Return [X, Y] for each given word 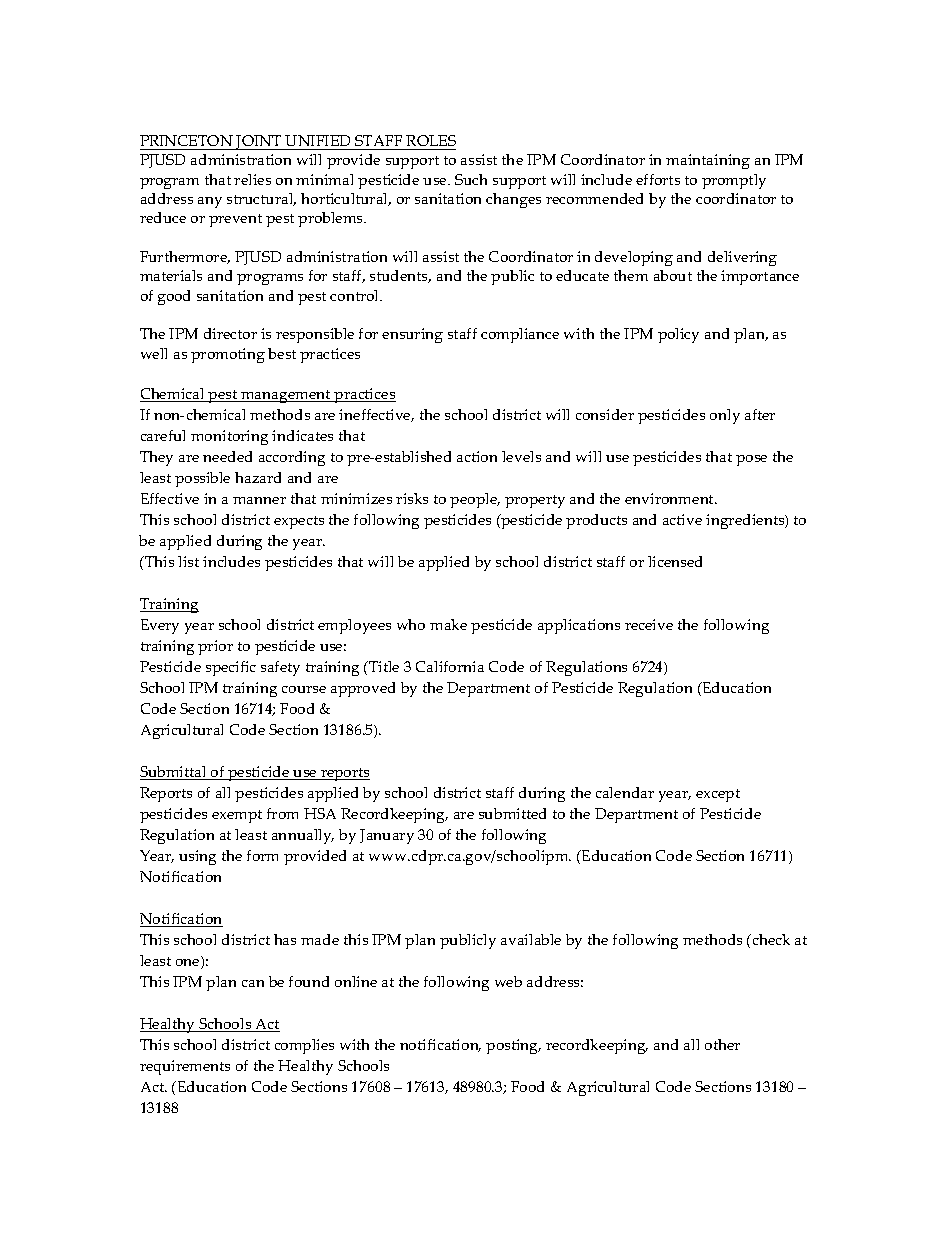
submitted [512, 813]
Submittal [174, 773]
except [718, 795]
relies [252, 179]
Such [471, 179]
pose [751, 460]
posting [513, 1046]
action [477, 456]
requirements [185, 1067]
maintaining [708, 161]
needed [227, 456]
